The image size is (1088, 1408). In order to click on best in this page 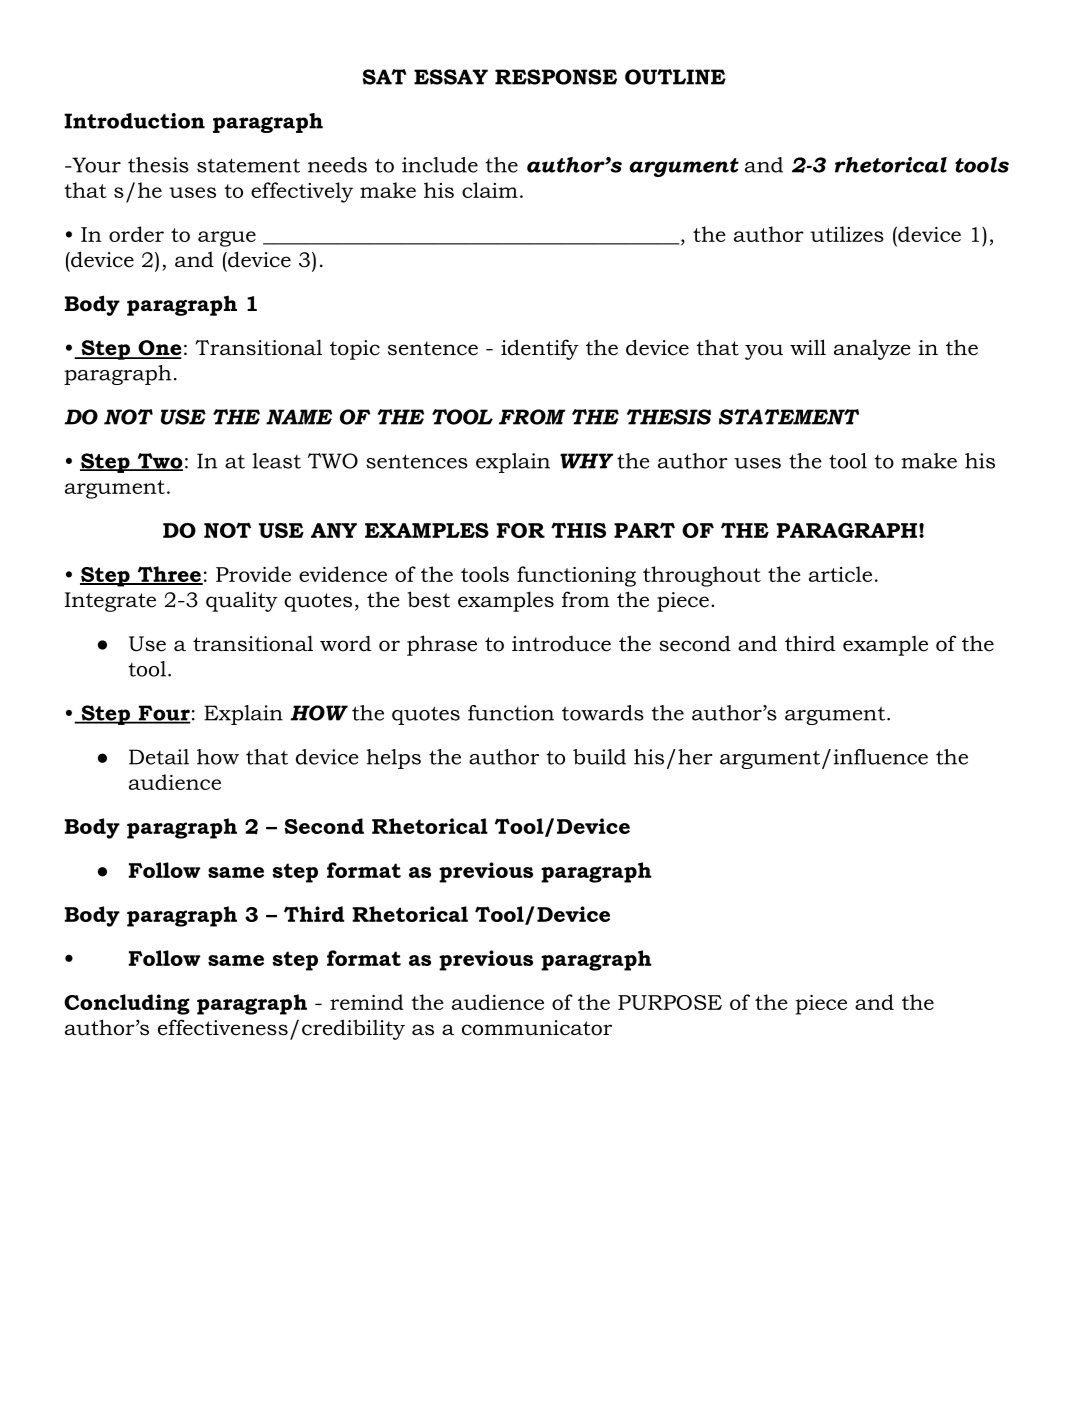, I will do `click(428, 599)`.
